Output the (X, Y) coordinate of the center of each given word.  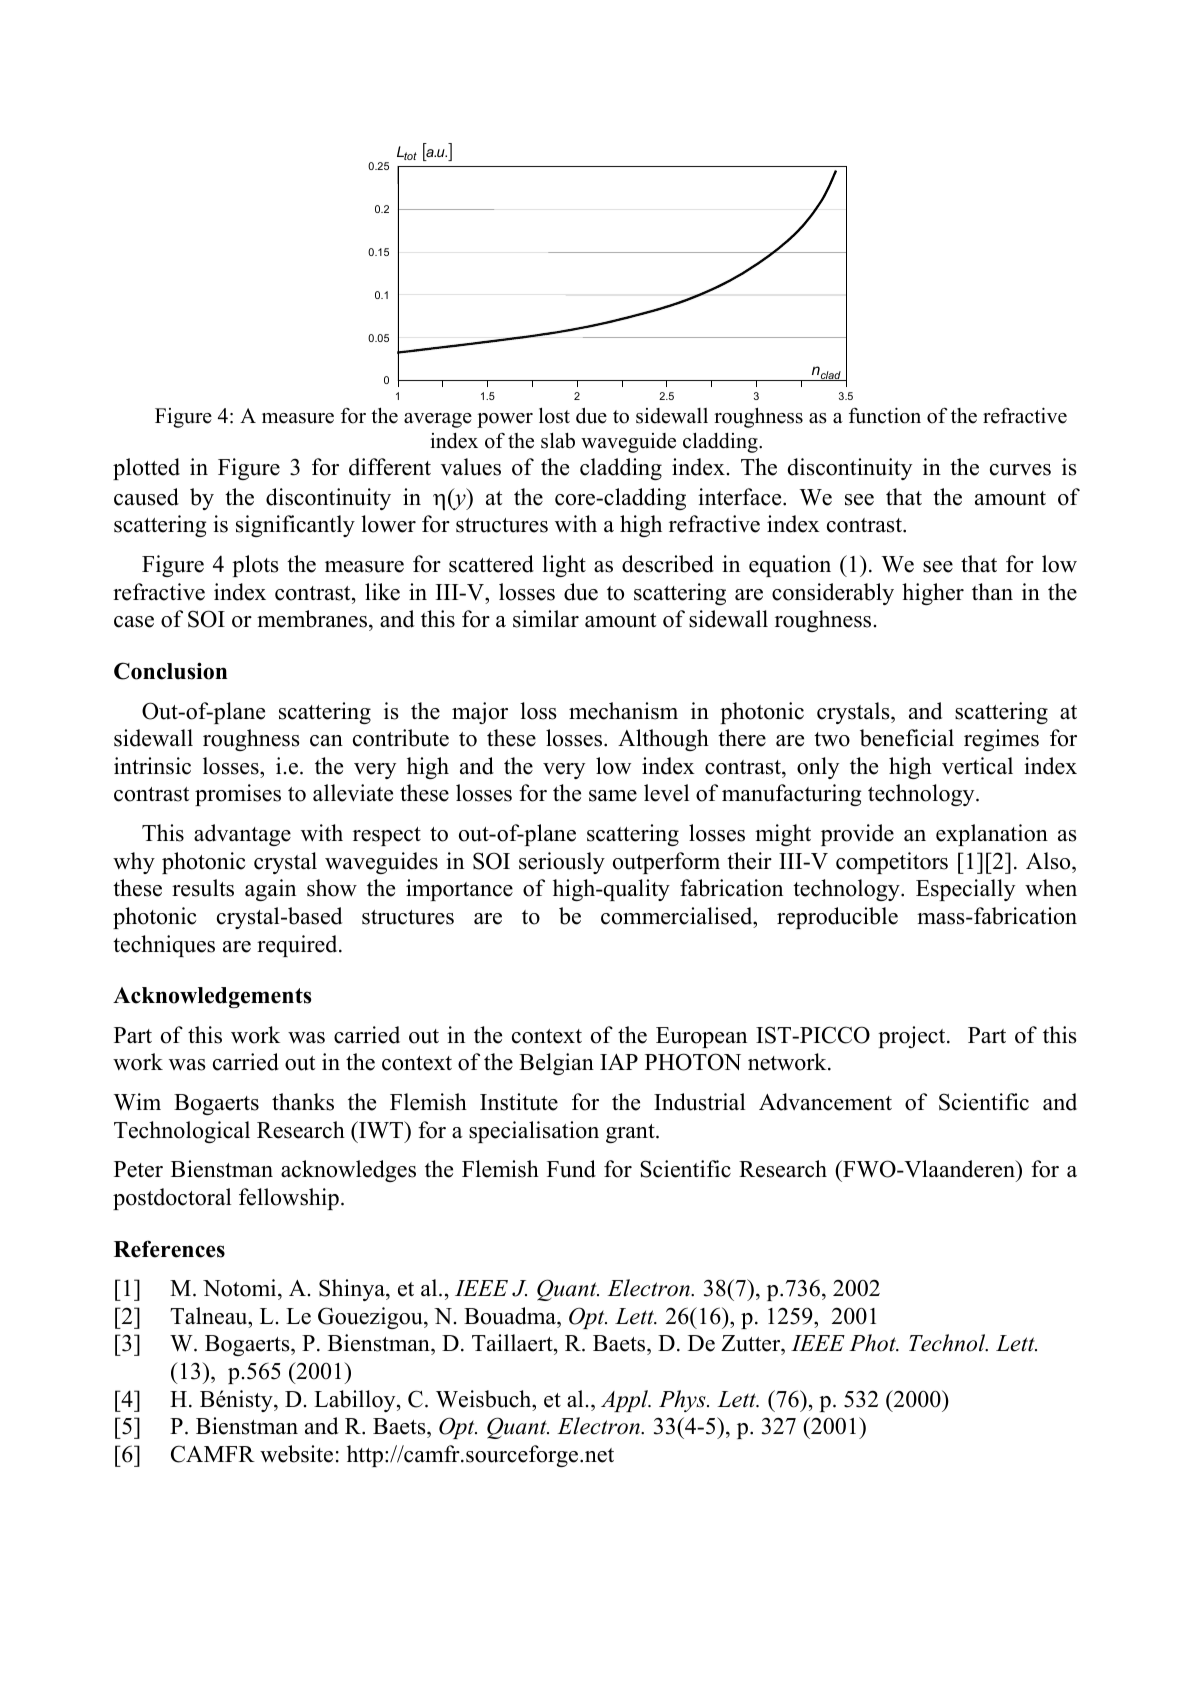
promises (238, 795)
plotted (146, 469)
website (296, 1454)
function (885, 415)
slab (558, 440)
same (613, 796)
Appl (625, 1401)
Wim (137, 1102)
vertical (977, 766)
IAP (619, 1062)
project (913, 1037)
